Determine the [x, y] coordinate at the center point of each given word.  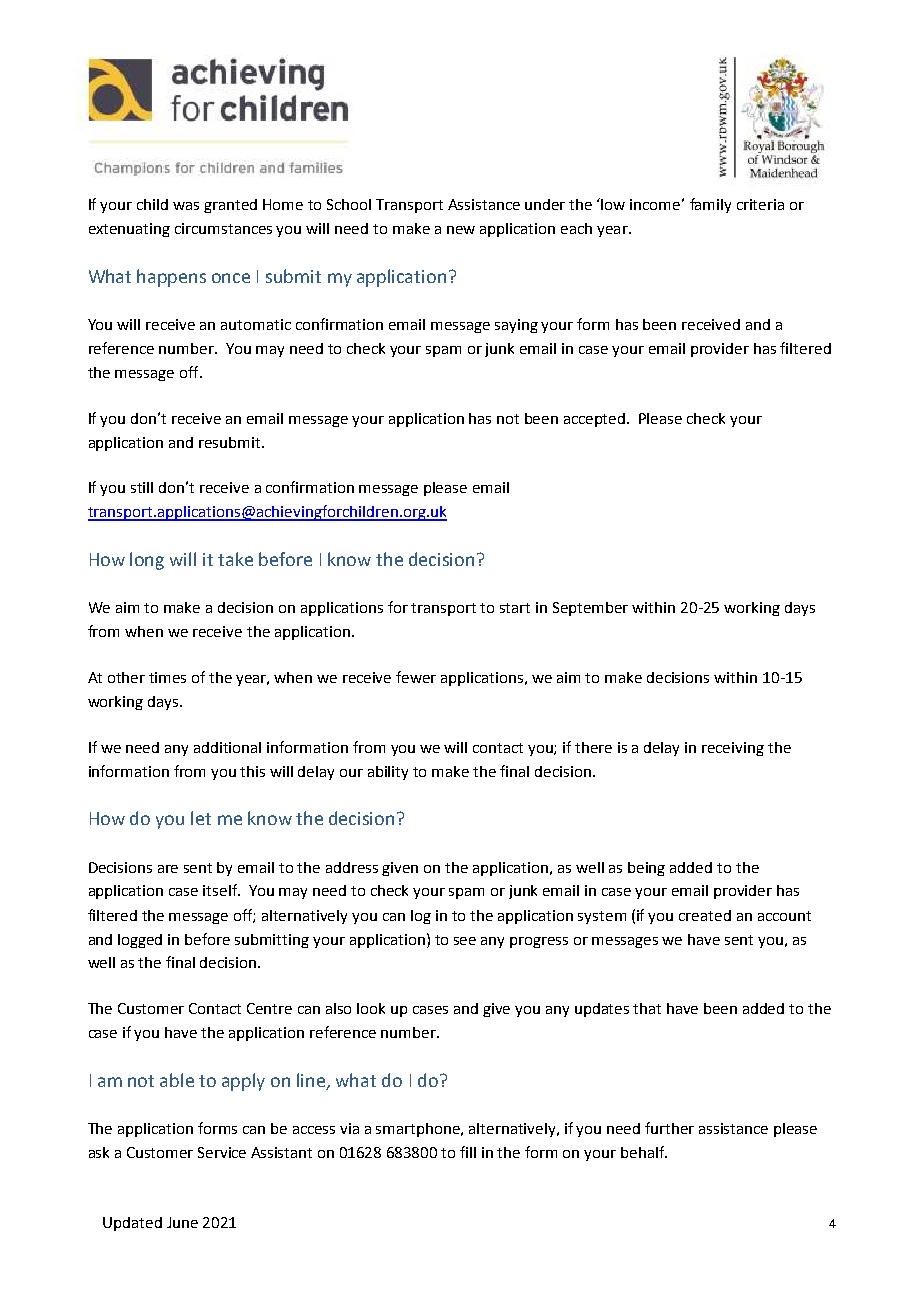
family [710, 205]
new [461, 230]
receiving [733, 749]
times [167, 677]
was [186, 206]
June [182, 1222]
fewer [416, 677]
